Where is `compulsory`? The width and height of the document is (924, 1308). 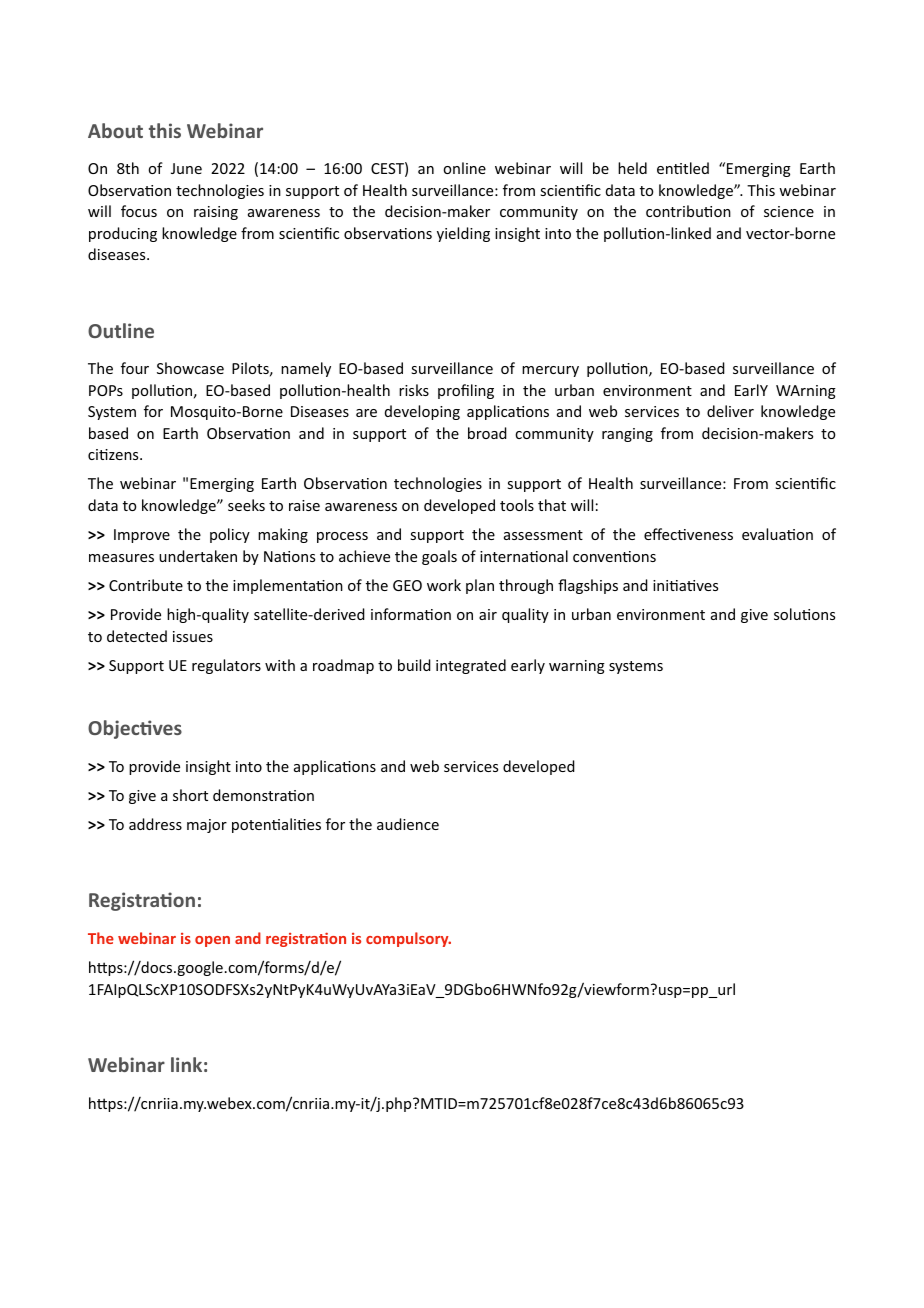 compulsory is located at coordinates (408, 939).
